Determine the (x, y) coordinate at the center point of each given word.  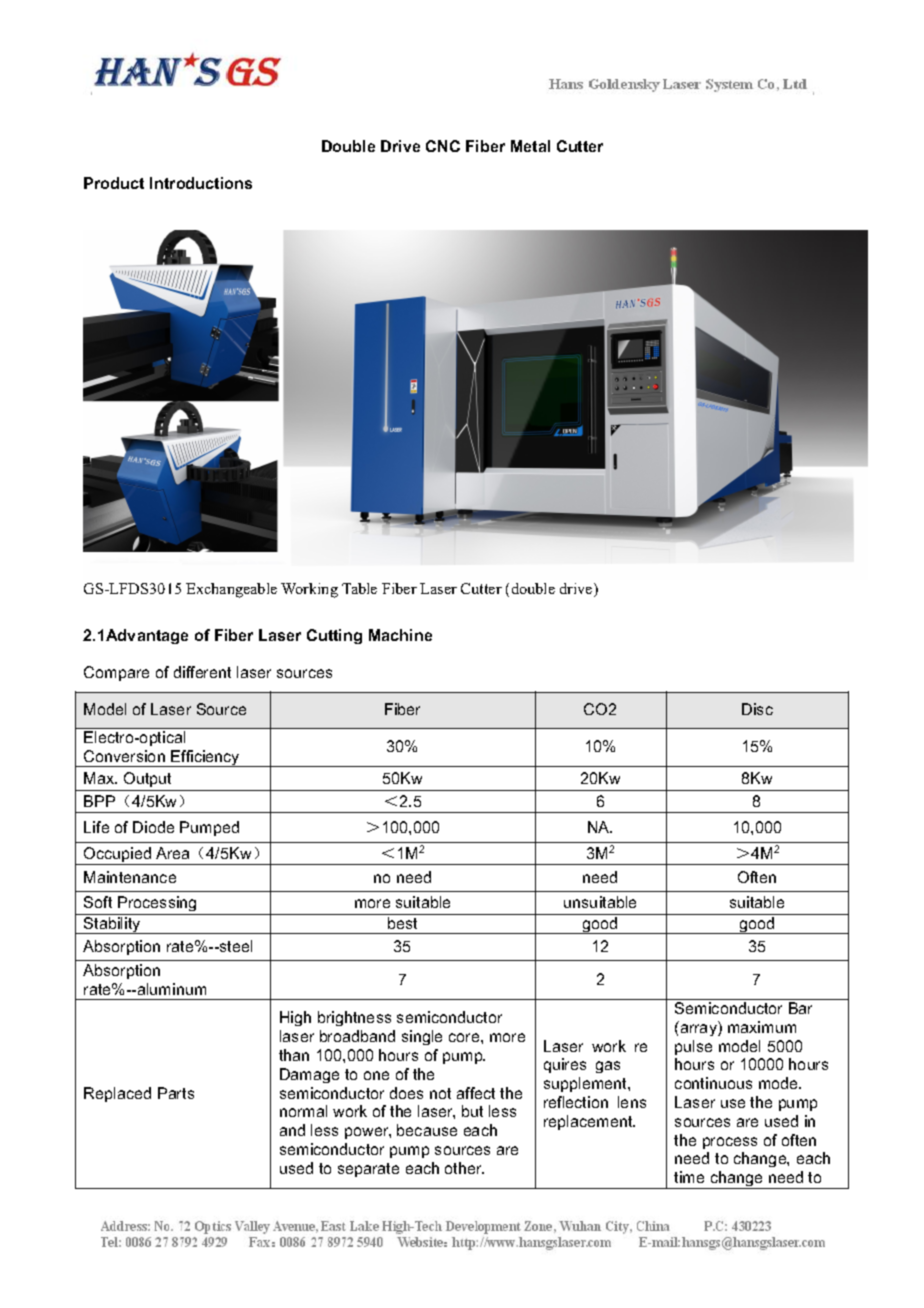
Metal (530, 146)
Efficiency (206, 758)
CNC (443, 146)
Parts (176, 1093)
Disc (757, 709)
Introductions (201, 183)
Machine (400, 635)
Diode (153, 827)
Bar (800, 1008)
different (202, 672)
